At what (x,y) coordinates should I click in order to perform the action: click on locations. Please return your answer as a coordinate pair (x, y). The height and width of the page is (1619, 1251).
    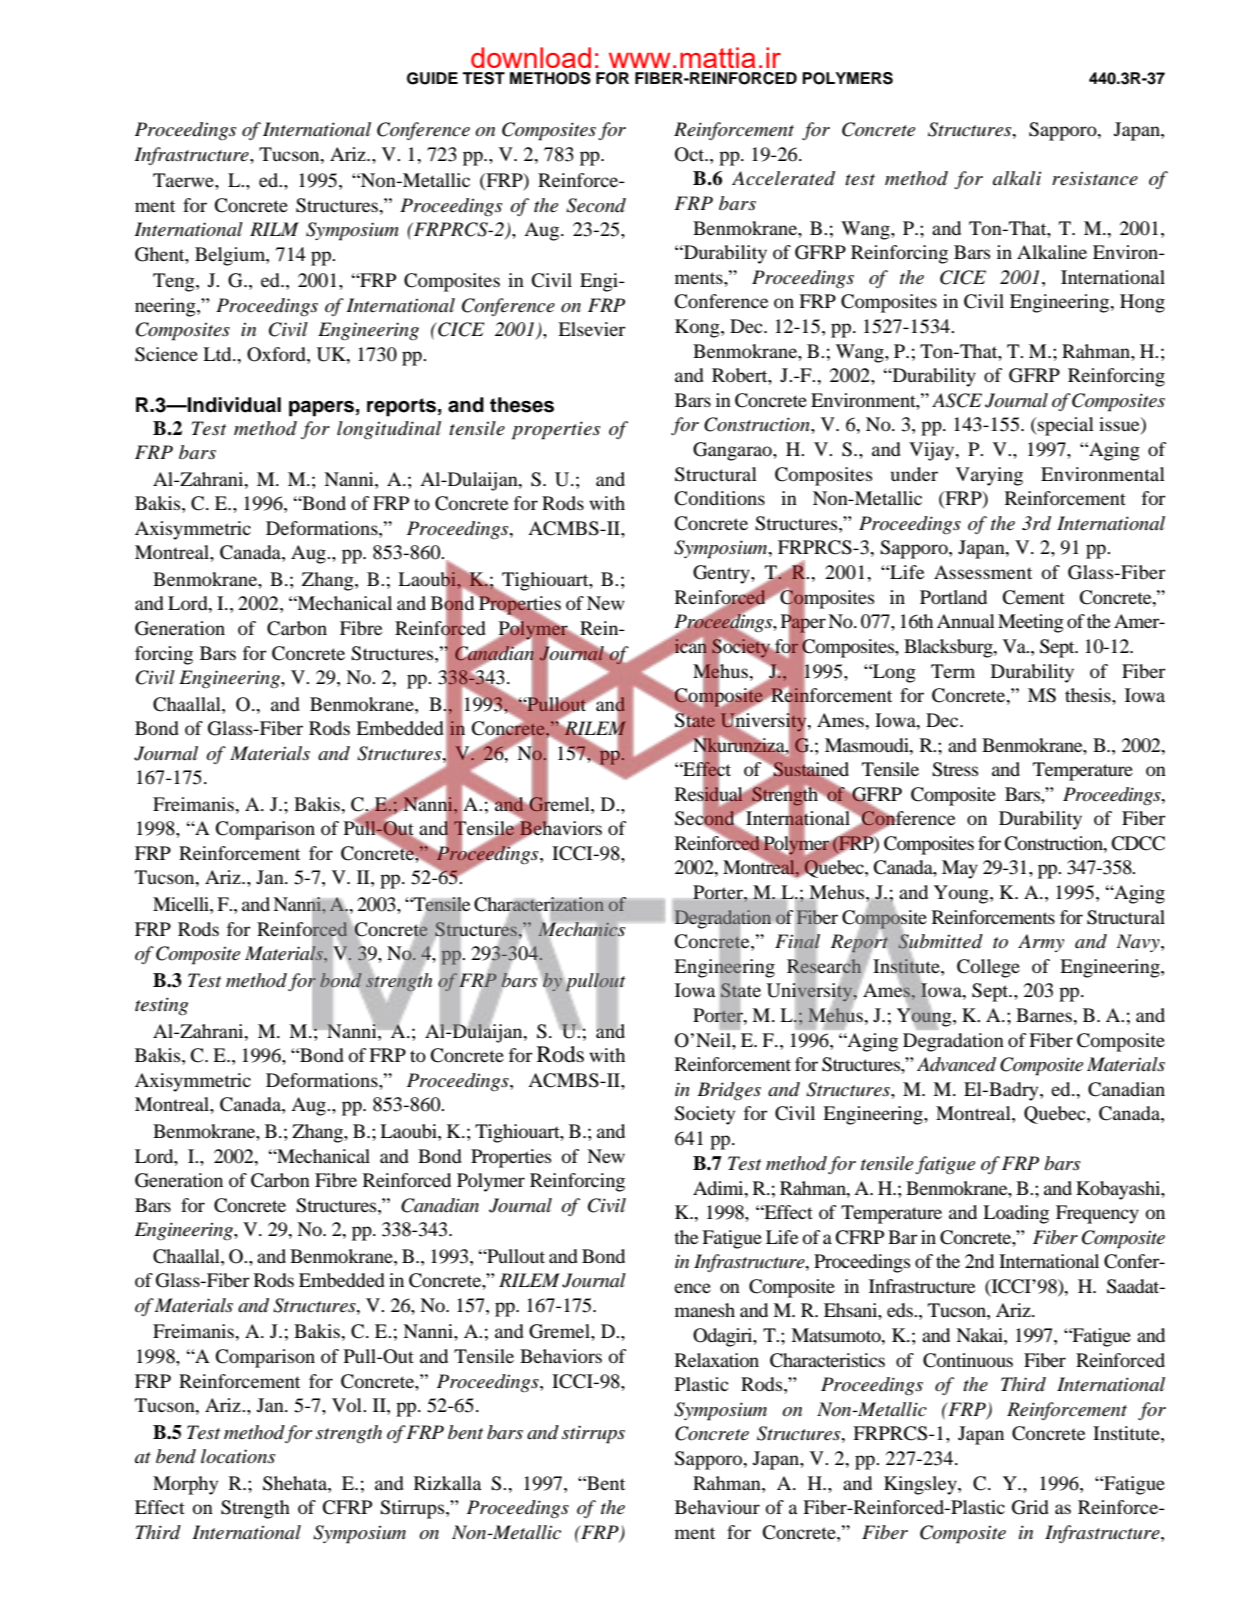
    Looking at the image, I should click on (238, 1456).
